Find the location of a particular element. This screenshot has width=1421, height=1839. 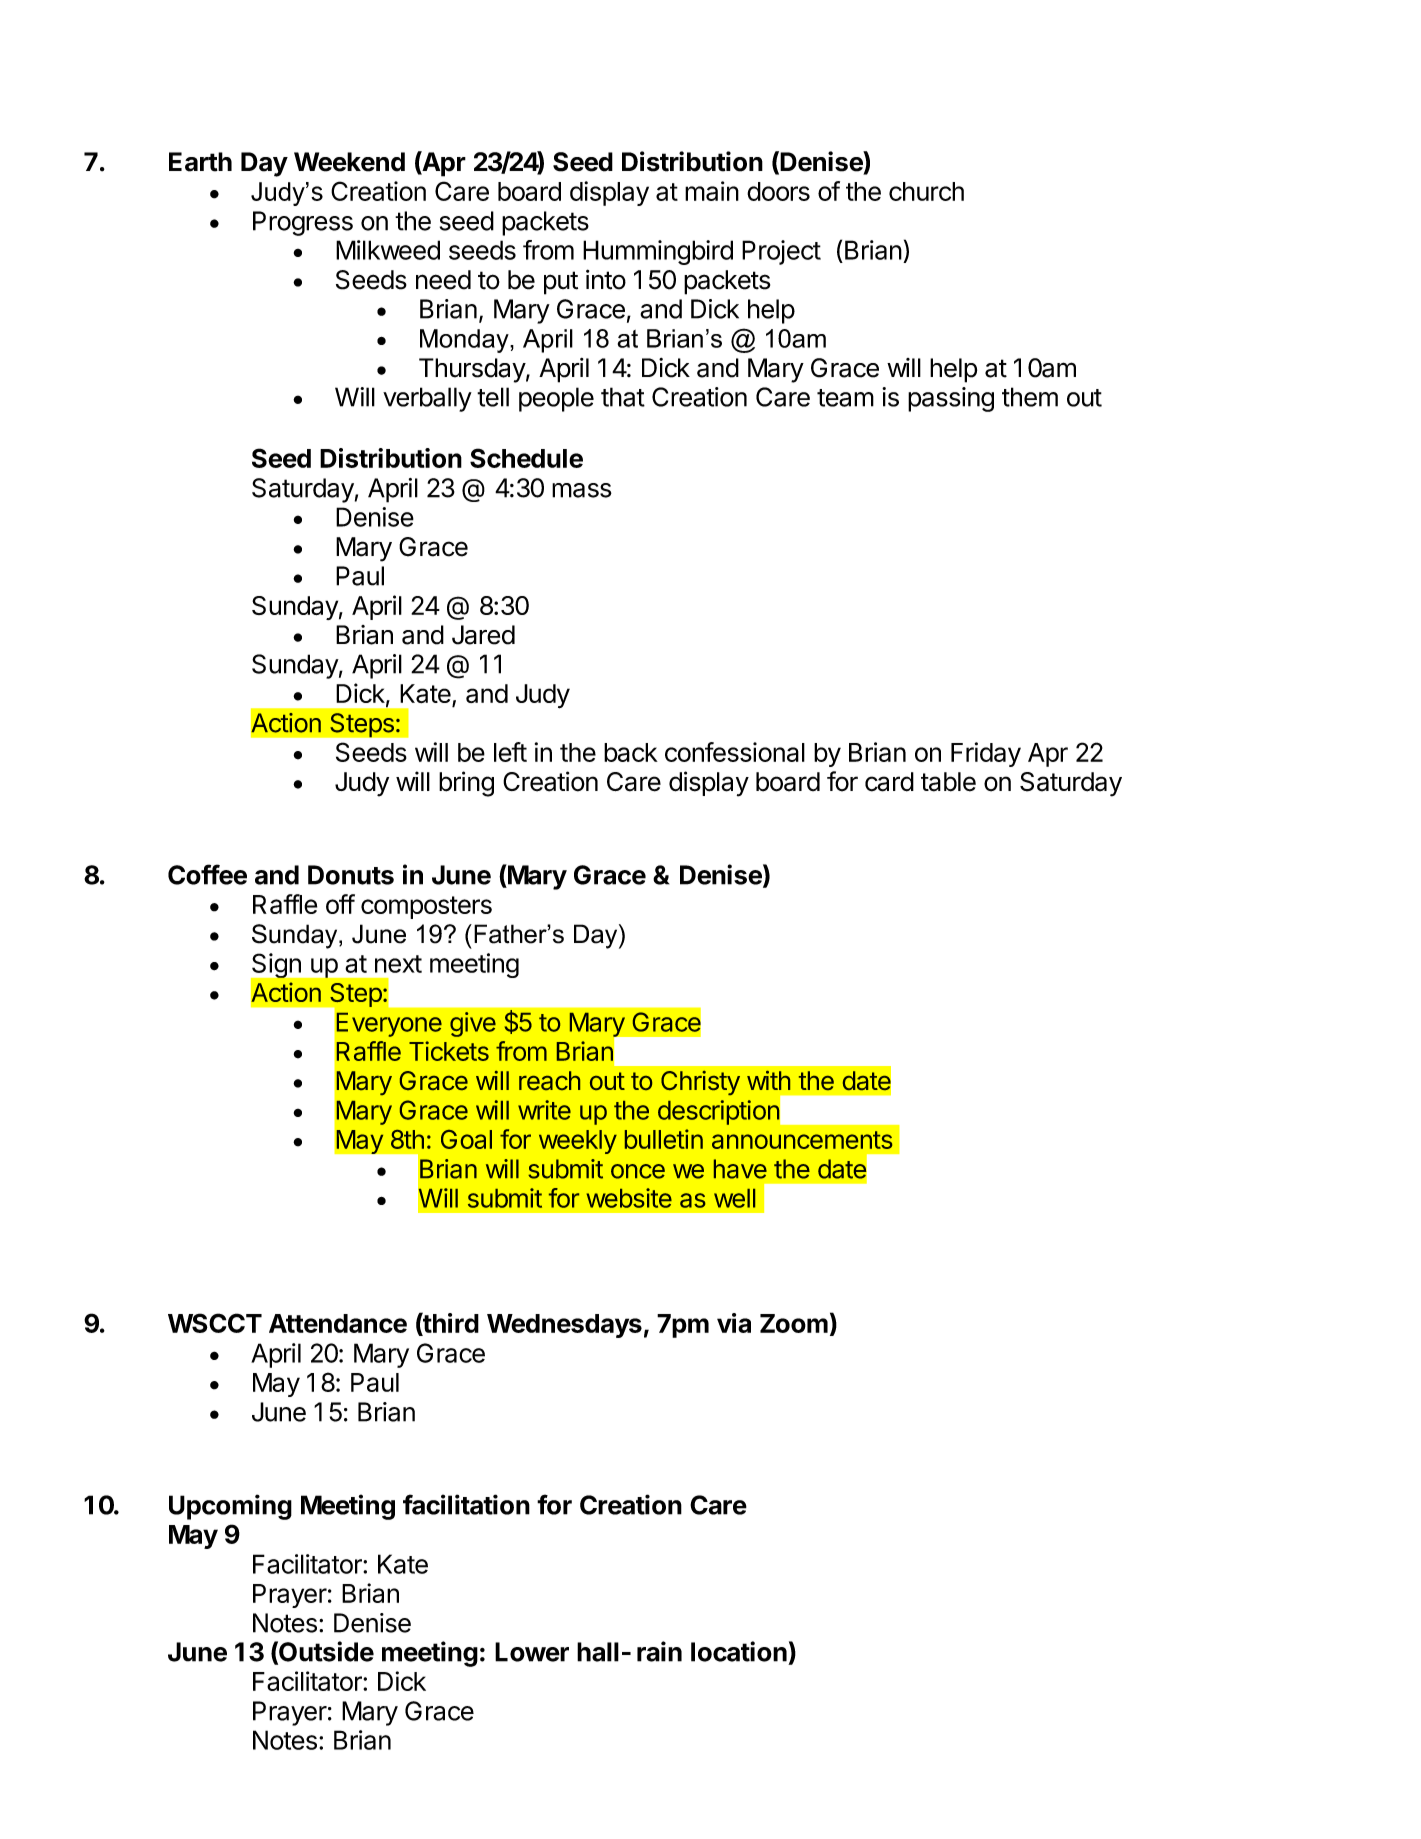

Hummingbird is located at coordinates (658, 252).
